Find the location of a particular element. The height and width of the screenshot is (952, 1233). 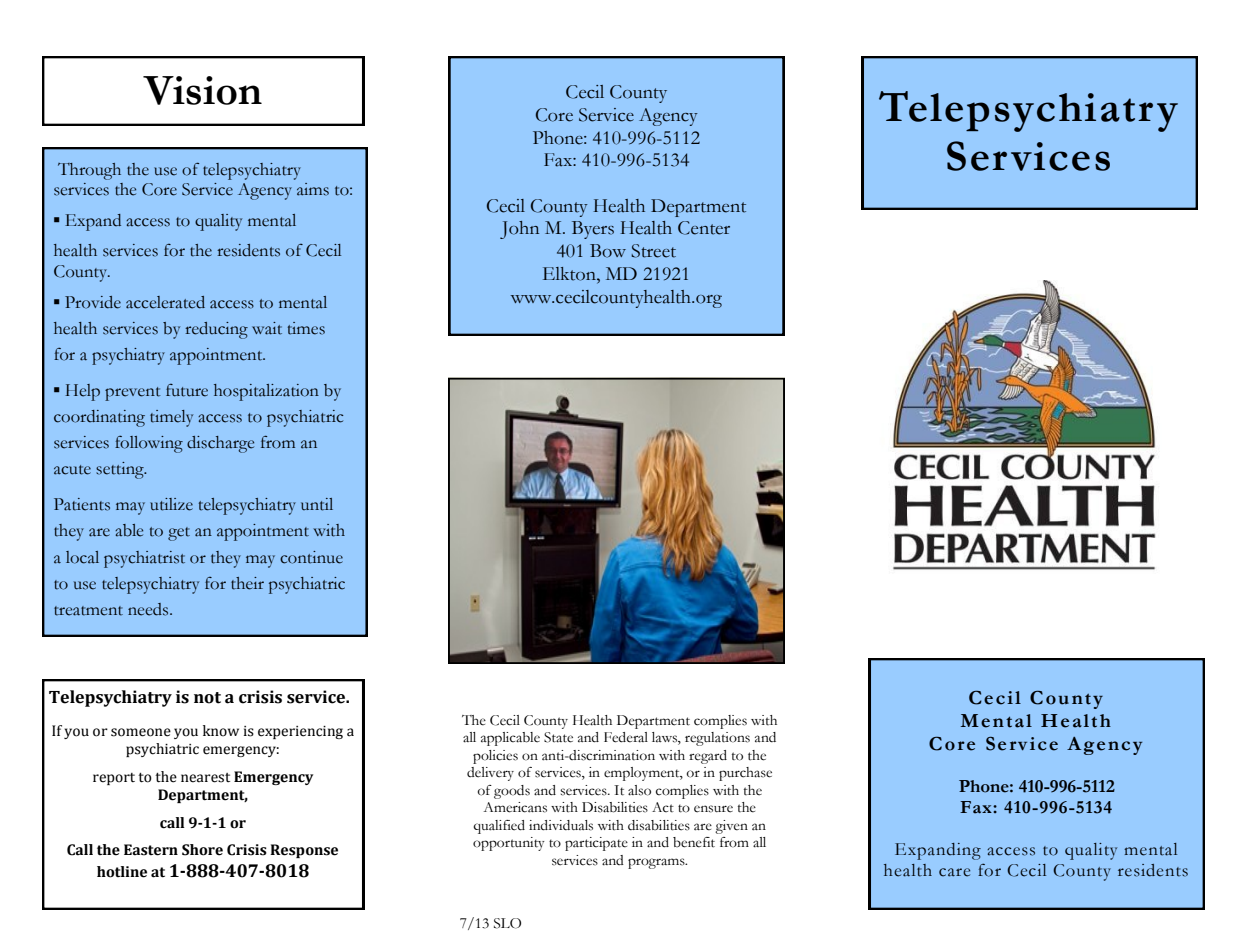

needs is located at coordinates (149, 609).
